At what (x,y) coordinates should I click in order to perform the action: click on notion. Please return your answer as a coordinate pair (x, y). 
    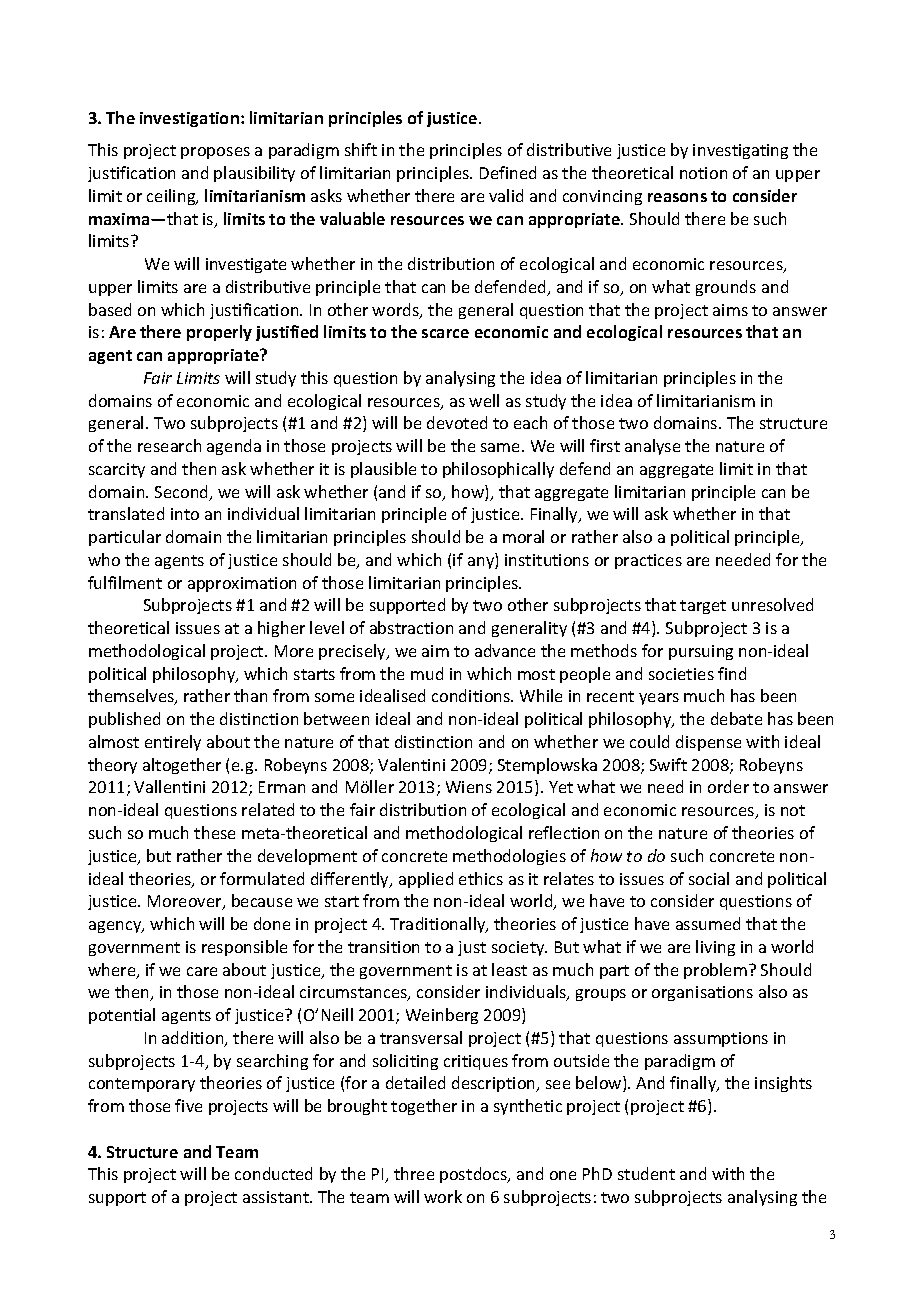
    Looking at the image, I should click on (703, 173).
